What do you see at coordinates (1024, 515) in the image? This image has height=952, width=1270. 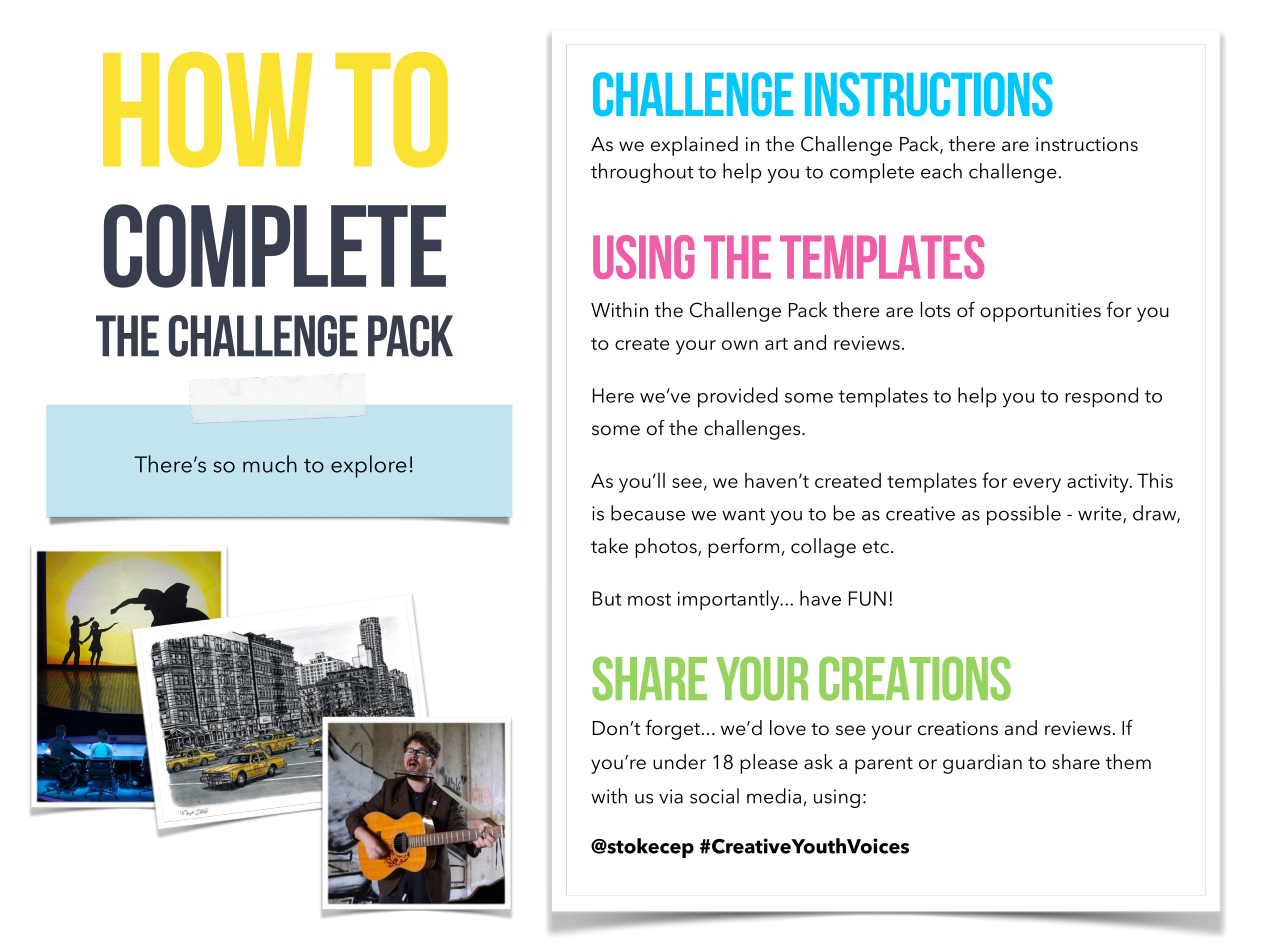 I see `possible` at bounding box center [1024, 515].
